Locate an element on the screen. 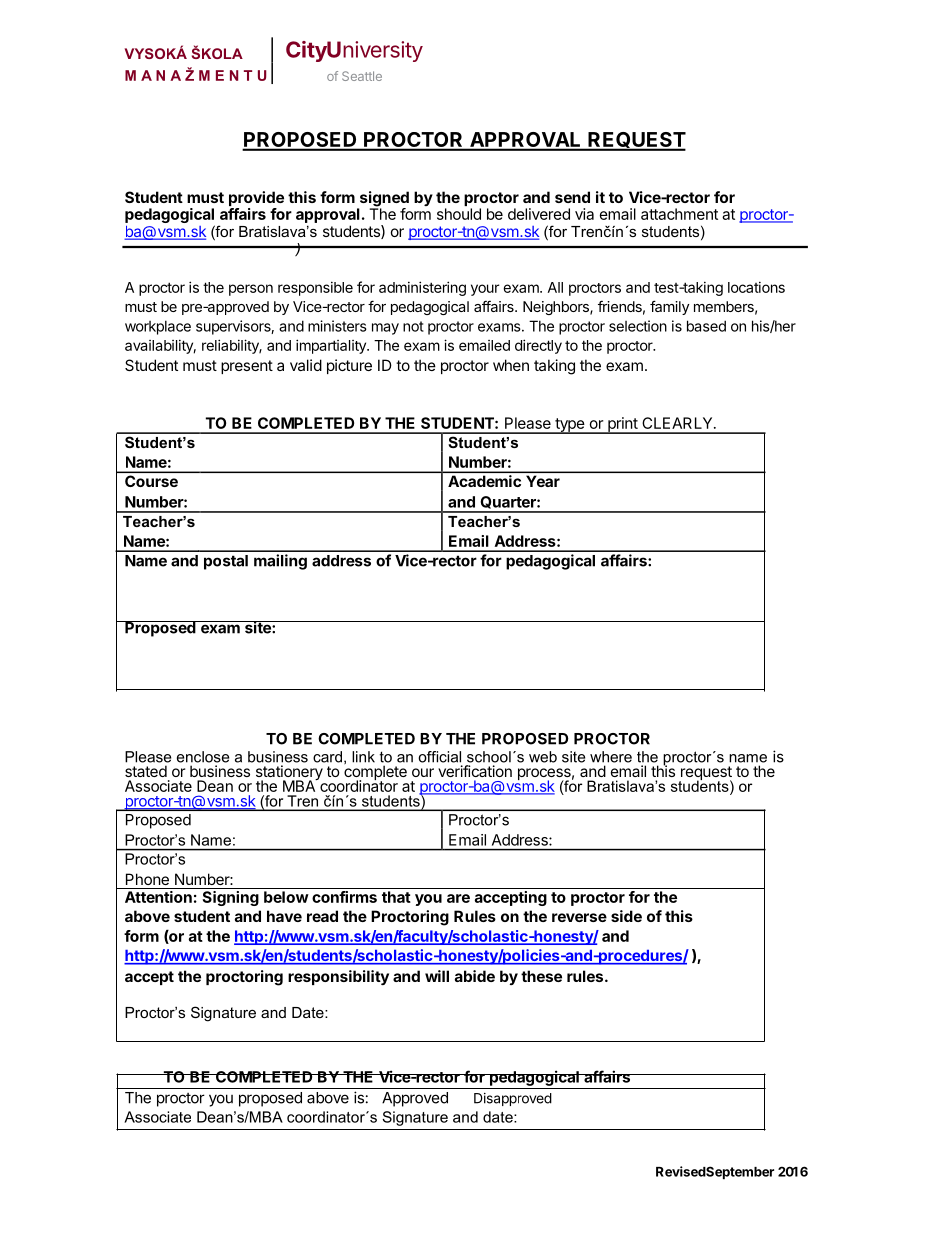 This screenshot has height=1233, width=952. type is located at coordinates (570, 426).
